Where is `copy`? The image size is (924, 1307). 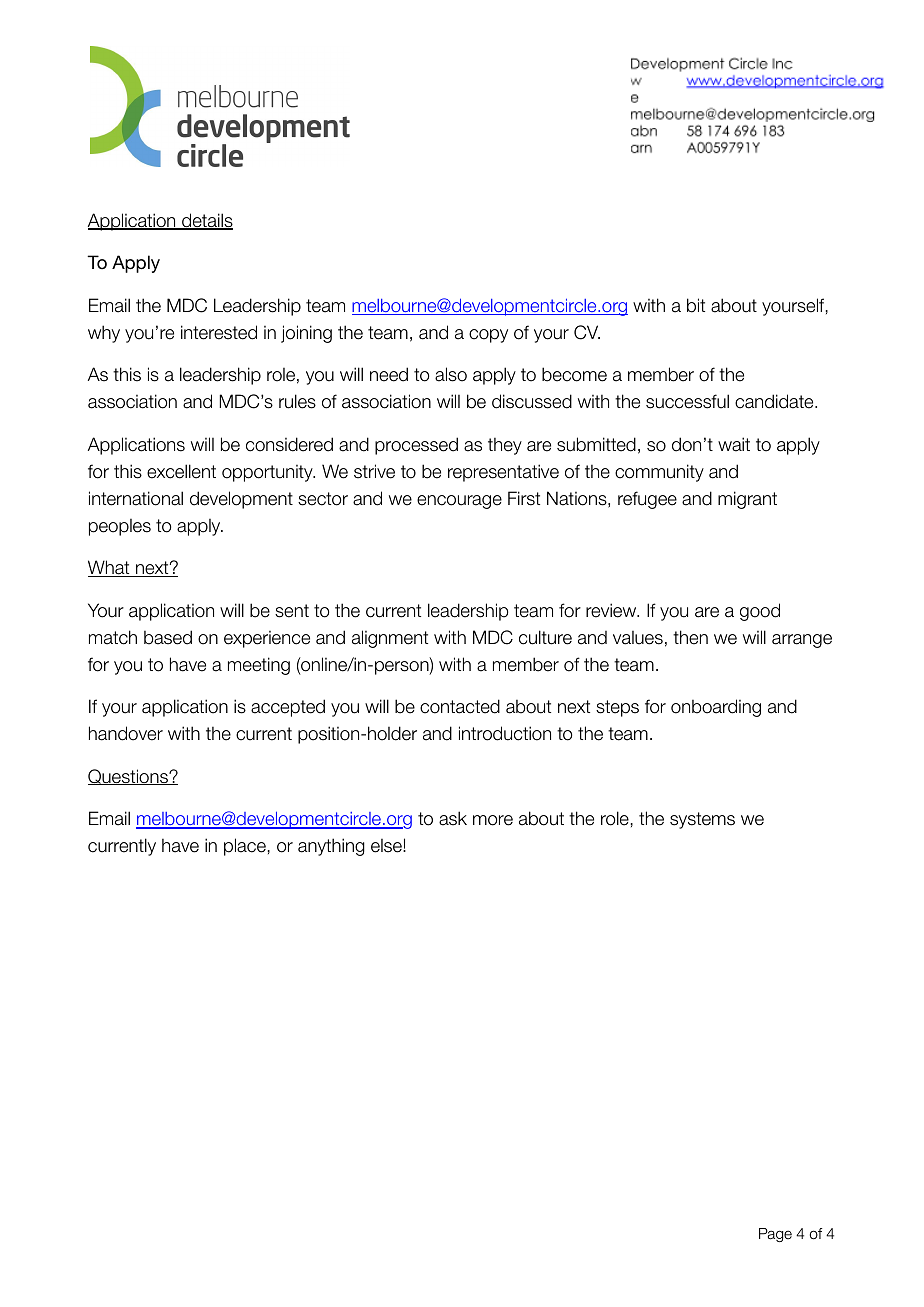 copy is located at coordinates (488, 336).
